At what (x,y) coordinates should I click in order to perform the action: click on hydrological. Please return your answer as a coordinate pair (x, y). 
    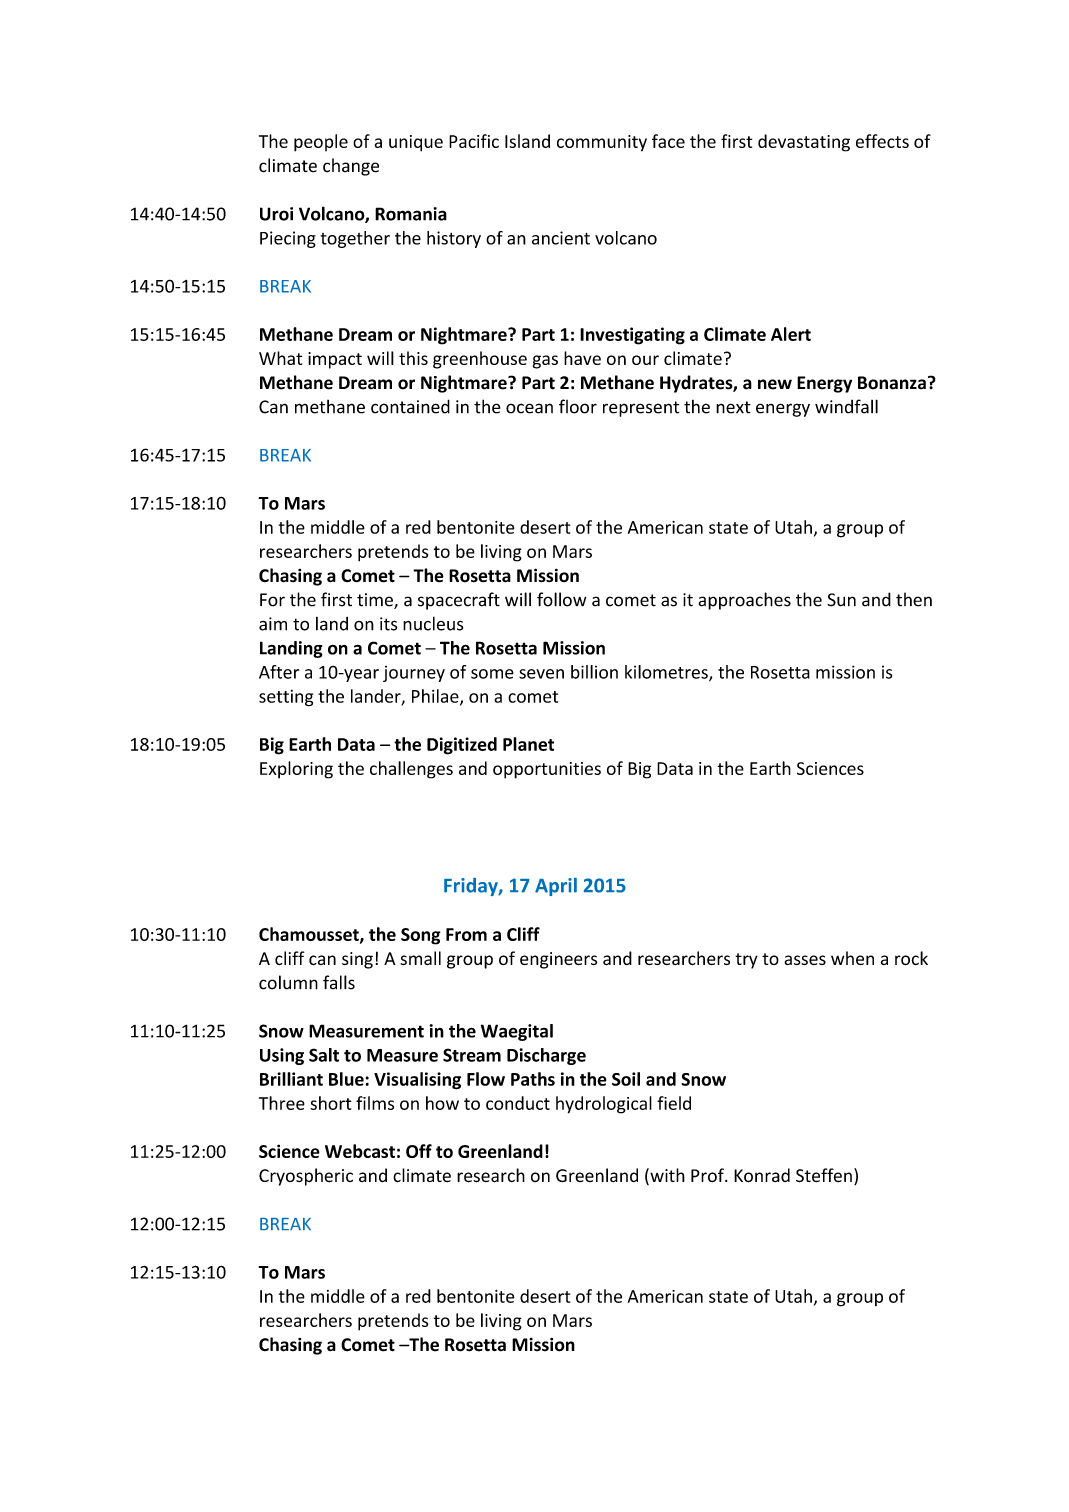
    Looking at the image, I should click on (604, 1105).
